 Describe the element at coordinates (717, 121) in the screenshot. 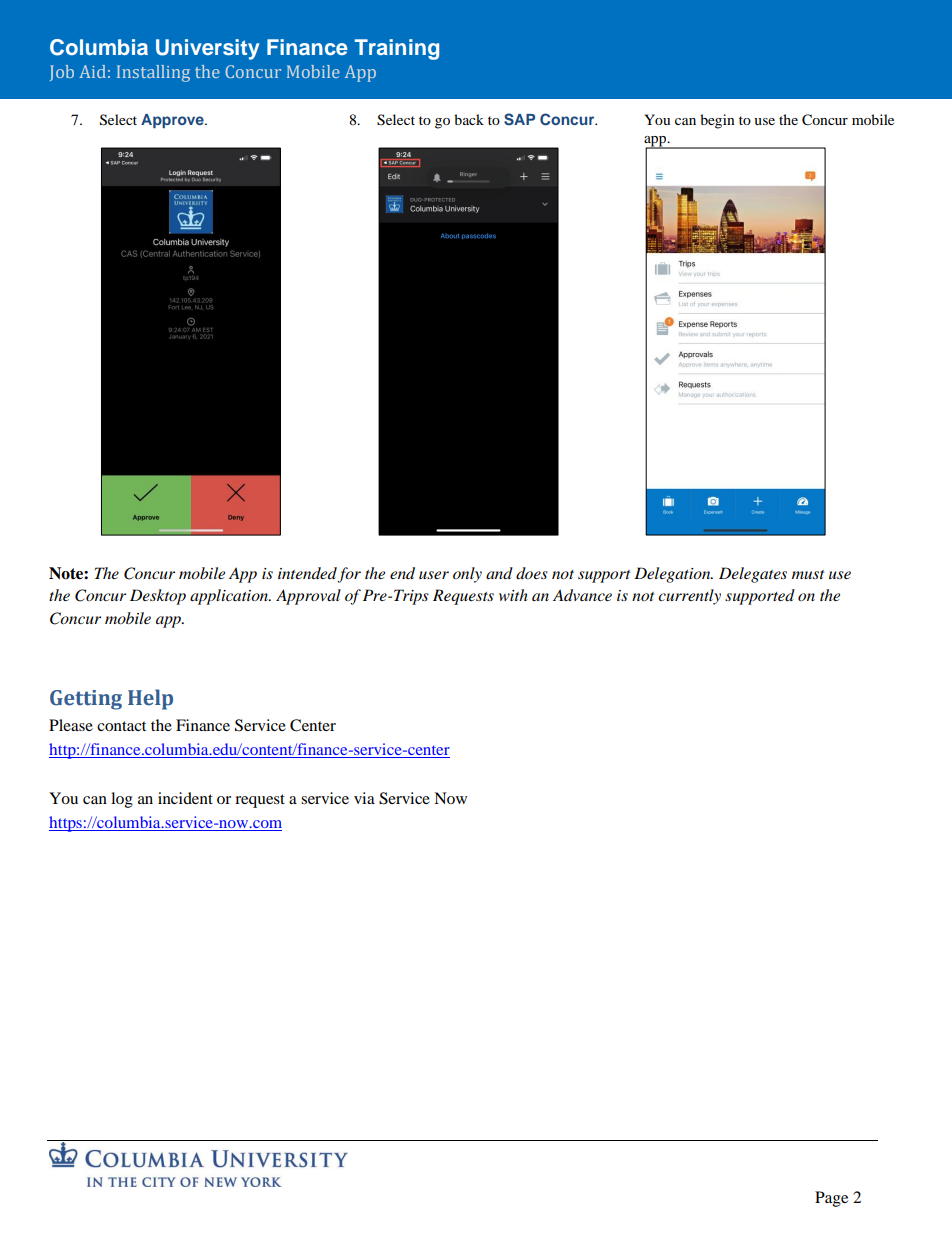

I see `begin` at that location.
